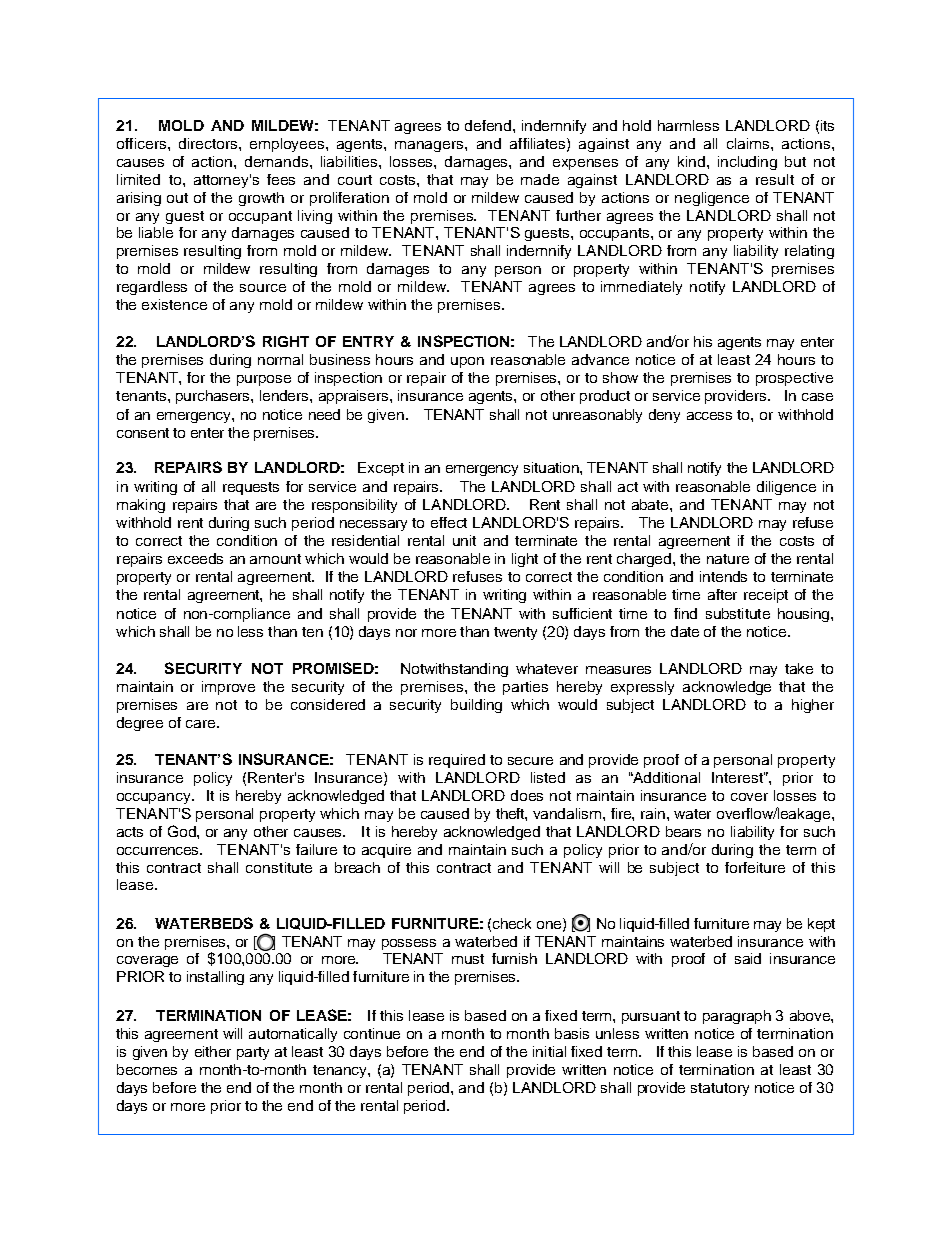  What do you see at coordinates (794, 379) in the screenshot?
I see `prospective` at bounding box center [794, 379].
